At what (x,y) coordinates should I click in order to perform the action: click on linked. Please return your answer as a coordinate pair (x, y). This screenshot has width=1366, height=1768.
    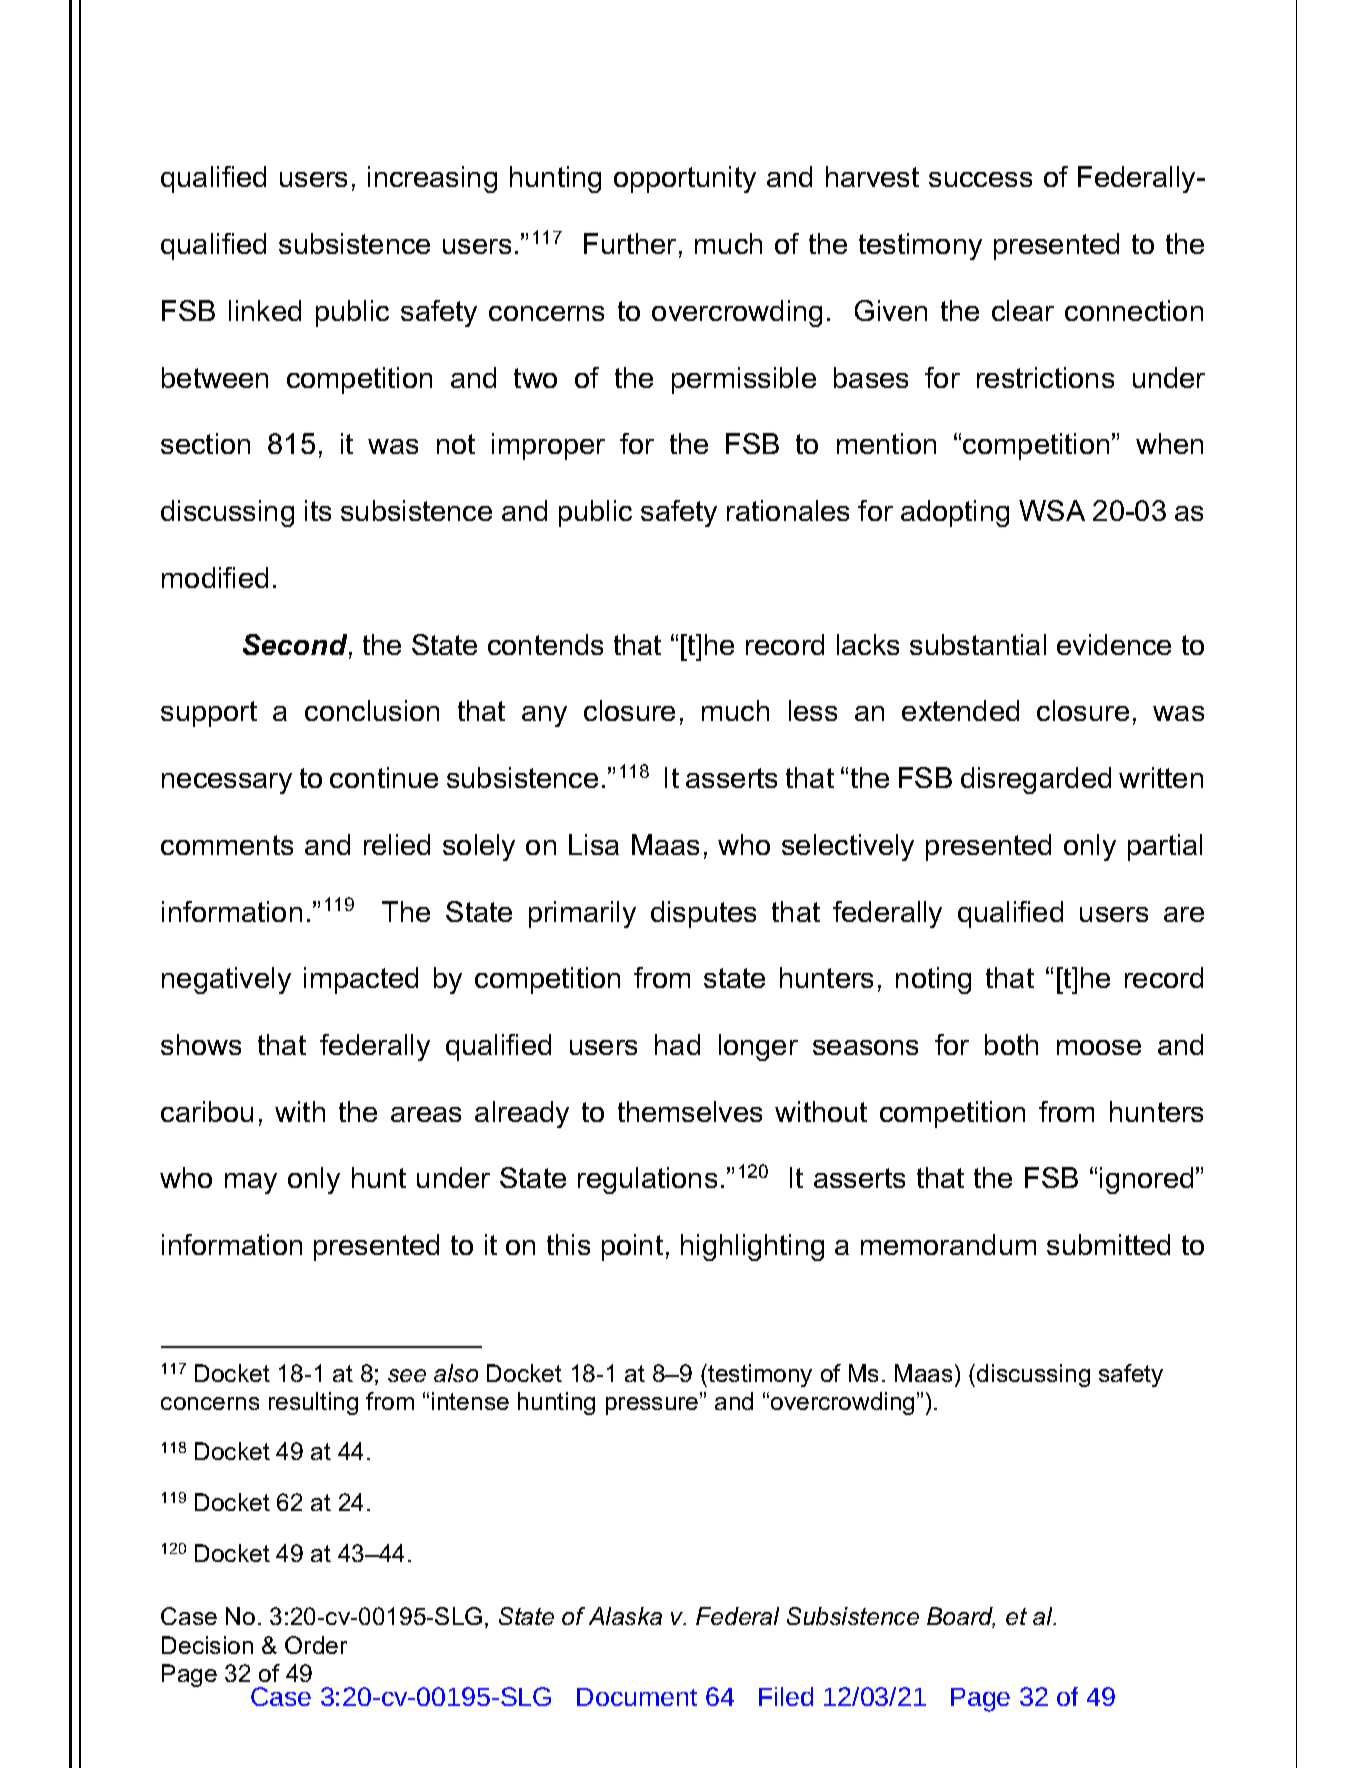
    Looking at the image, I should click on (265, 310).
